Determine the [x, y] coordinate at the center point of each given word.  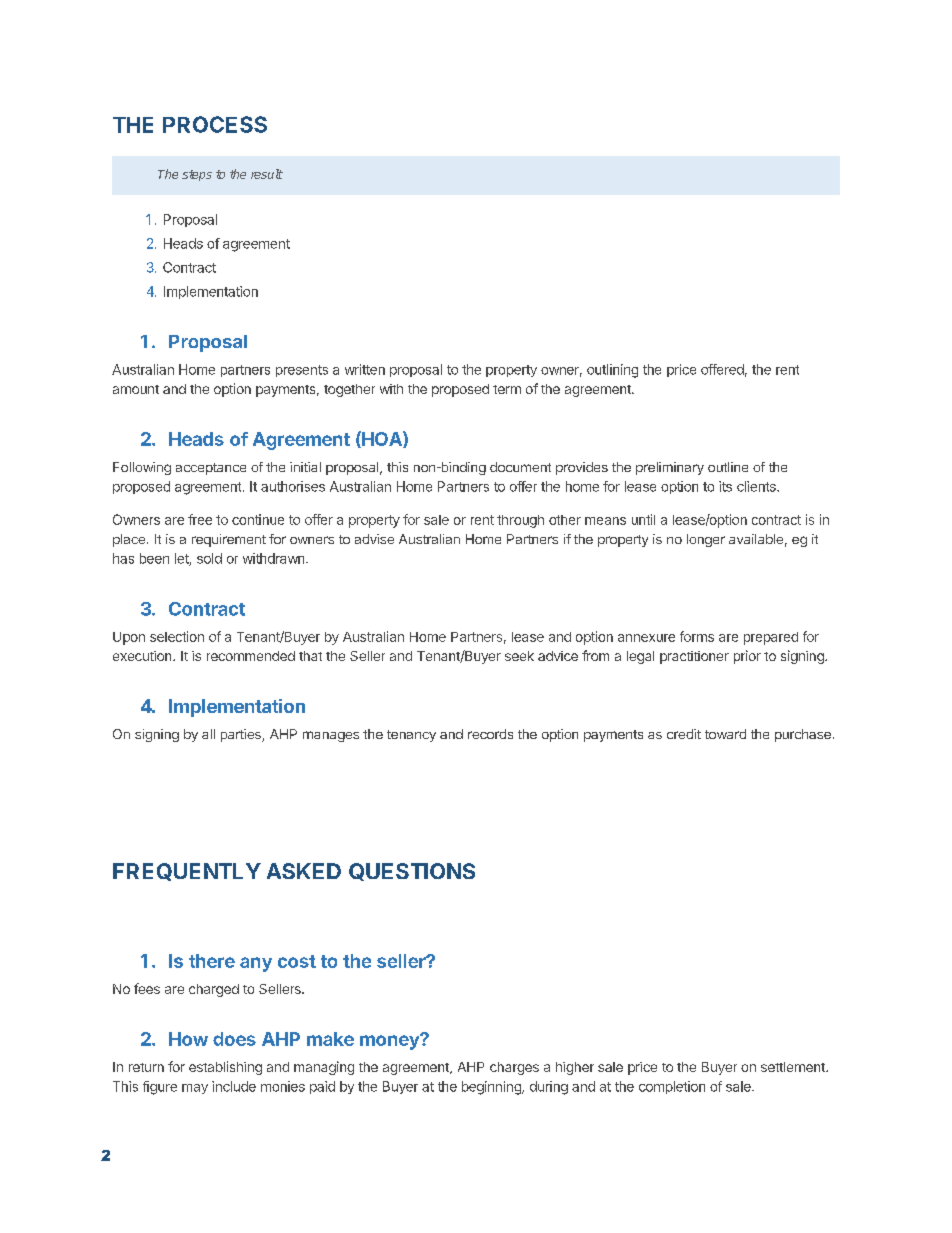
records [490, 734]
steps [197, 175]
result [267, 174]
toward [725, 734]
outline [728, 467]
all [208, 734]
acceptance [211, 469]
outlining [612, 371]
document [520, 467]
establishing [225, 1068]
